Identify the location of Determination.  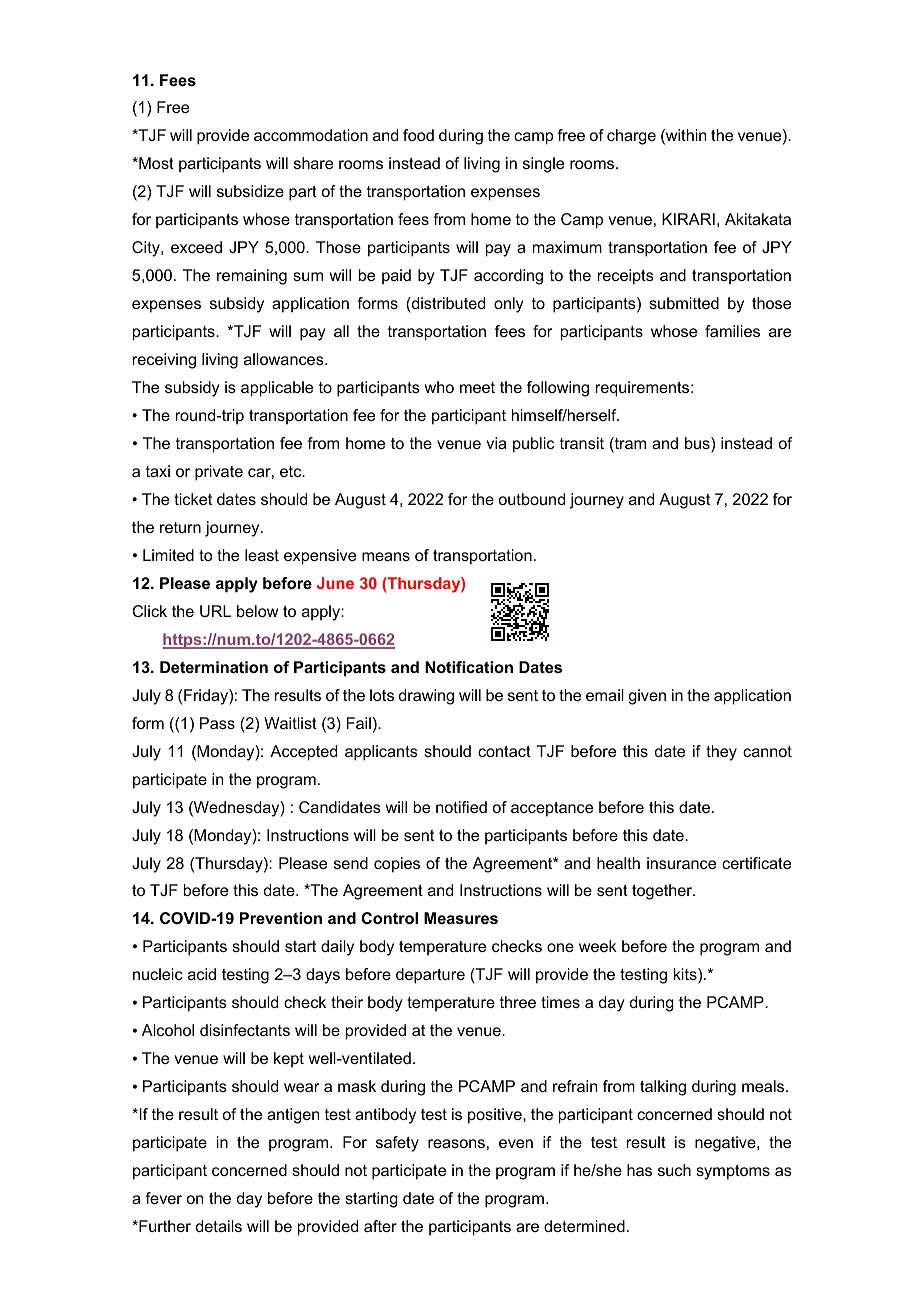
(214, 667).
